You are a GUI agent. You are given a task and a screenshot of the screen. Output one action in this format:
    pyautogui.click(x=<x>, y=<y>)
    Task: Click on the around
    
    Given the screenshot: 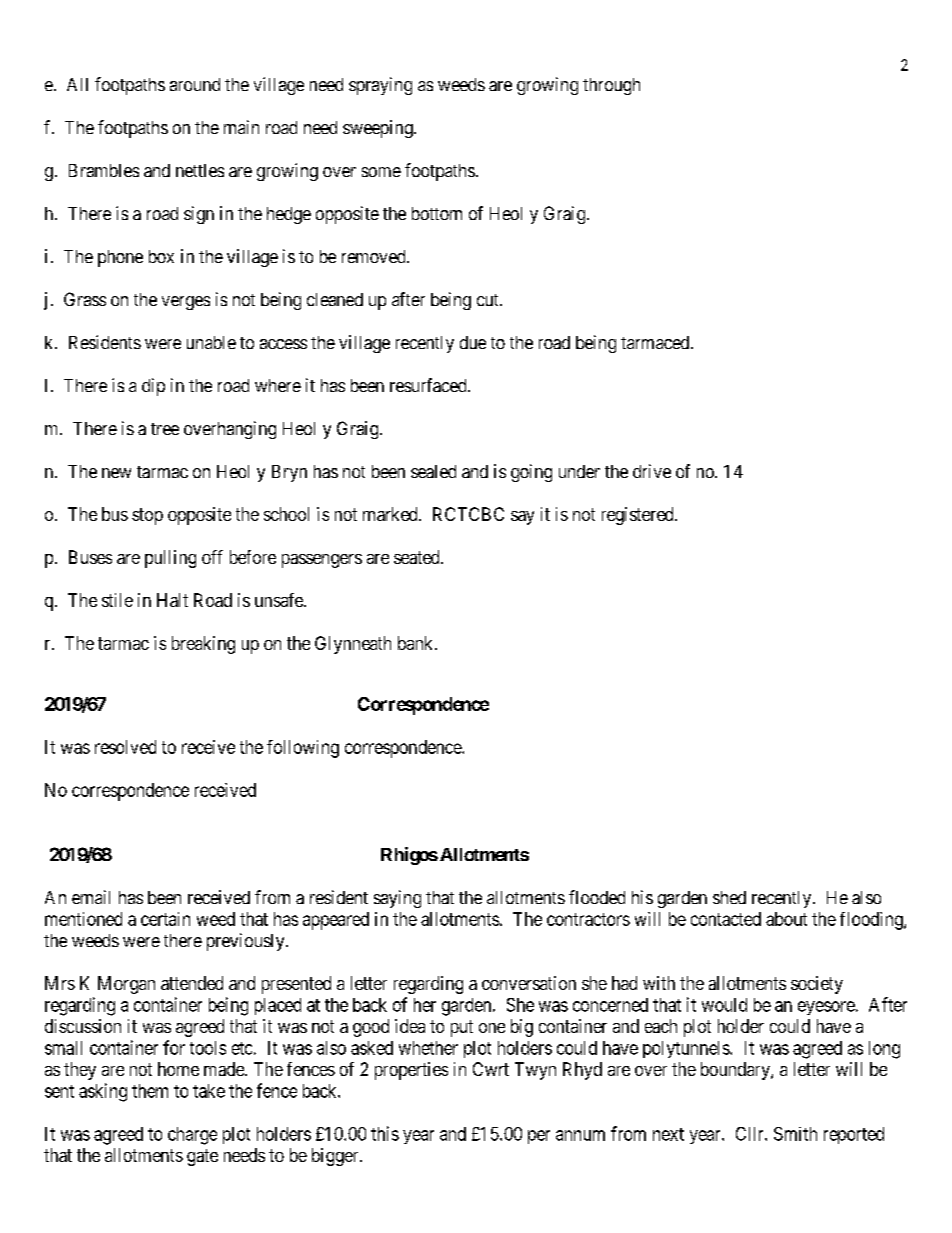 What is the action you would take?
    pyautogui.click(x=195, y=84)
